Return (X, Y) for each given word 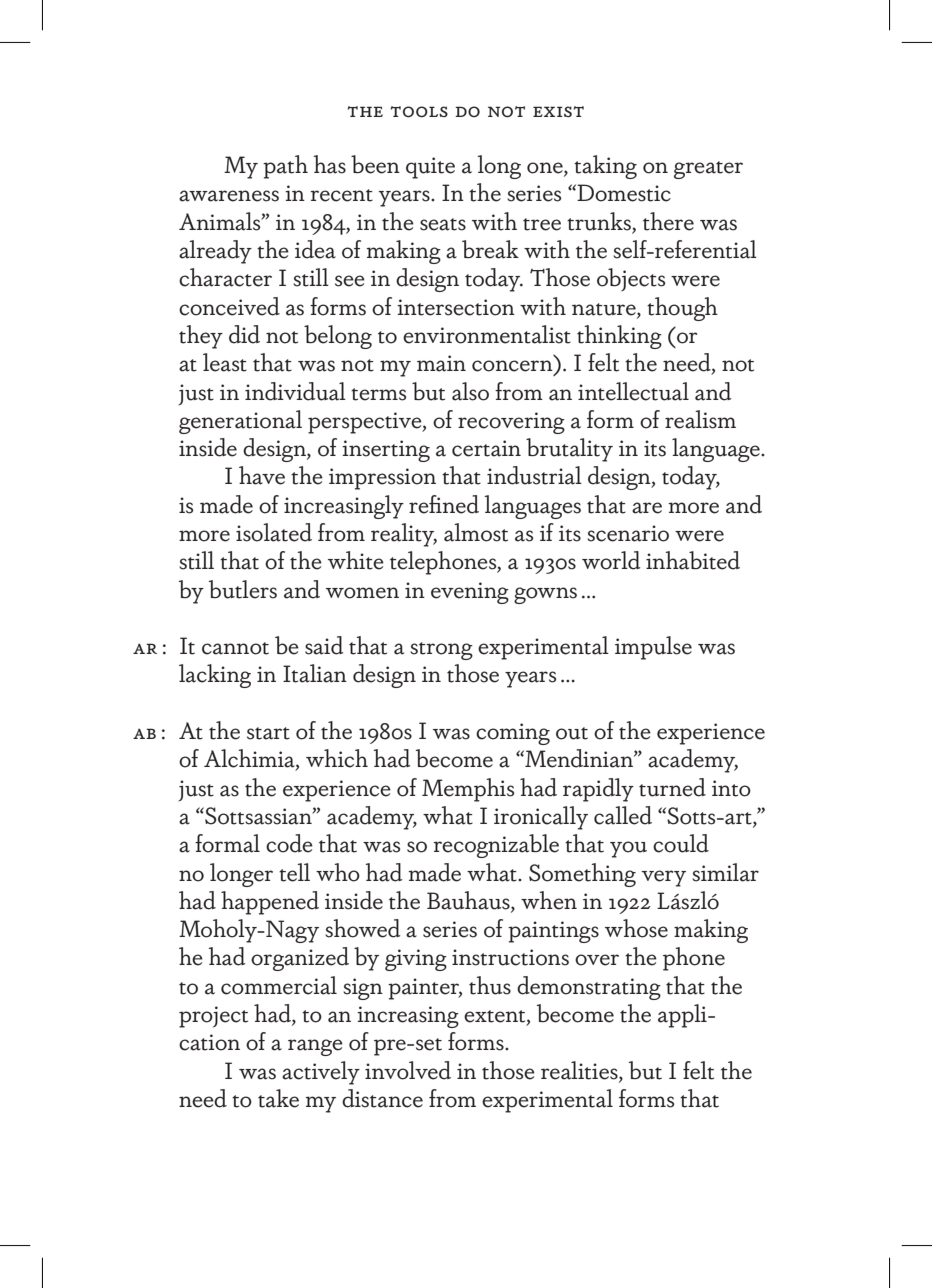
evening (470, 593)
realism (700, 419)
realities (580, 1070)
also (470, 391)
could (681, 843)
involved (408, 1070)
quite (430, 168)
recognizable (496, 846)
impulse (653, 648)
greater (708, 170)
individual (295, 391)
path (285, 167)
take (278, 1098)
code (289, 843)
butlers (243, 589)
